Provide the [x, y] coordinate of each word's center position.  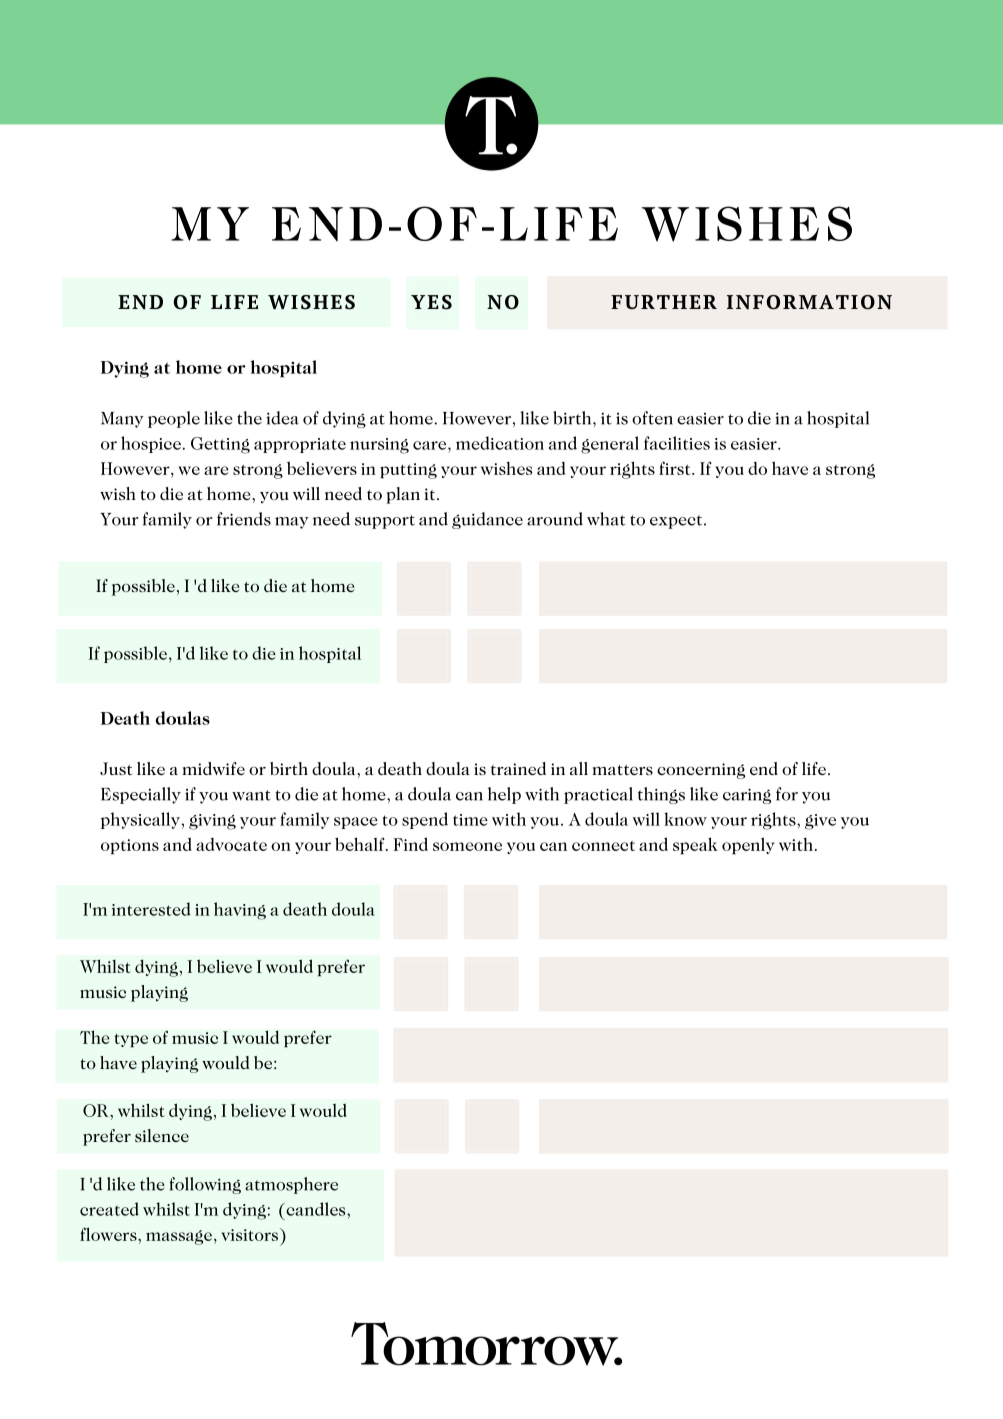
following [205, 1185]
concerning [701, 771]
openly [748, 846]
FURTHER [664, 302]
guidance [487, 520]
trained [518, 768]
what [606, 519]
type [131, 1041]
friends [244, 519]
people [174, 419]
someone [467, 846]
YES [431, 302]
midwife [213, 768]
